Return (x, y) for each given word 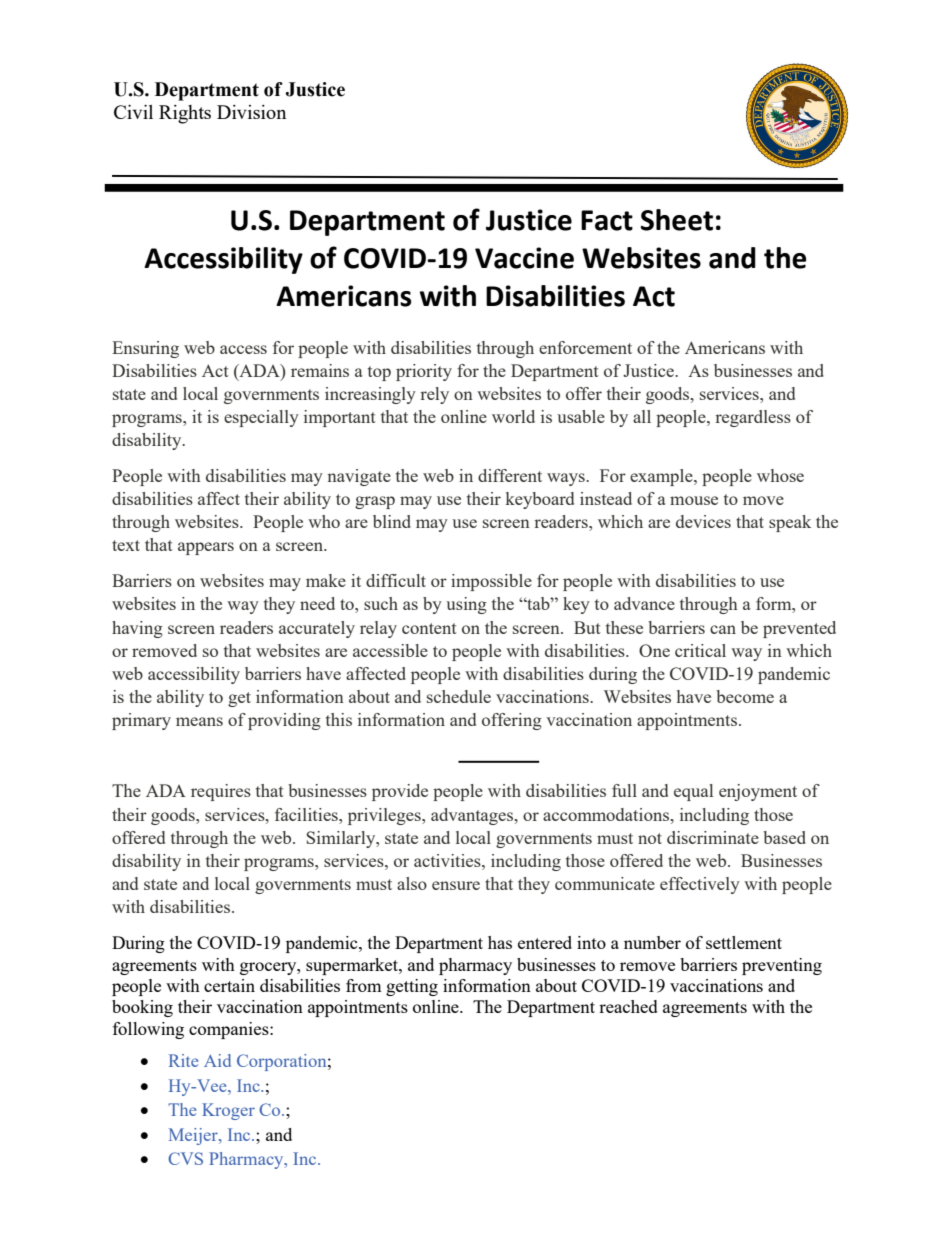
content (429, 628)
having (137, 629)
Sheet (677, 220)
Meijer (194, 1136)
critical (700, 650)
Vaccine (524, 258)
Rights (185, 114)
